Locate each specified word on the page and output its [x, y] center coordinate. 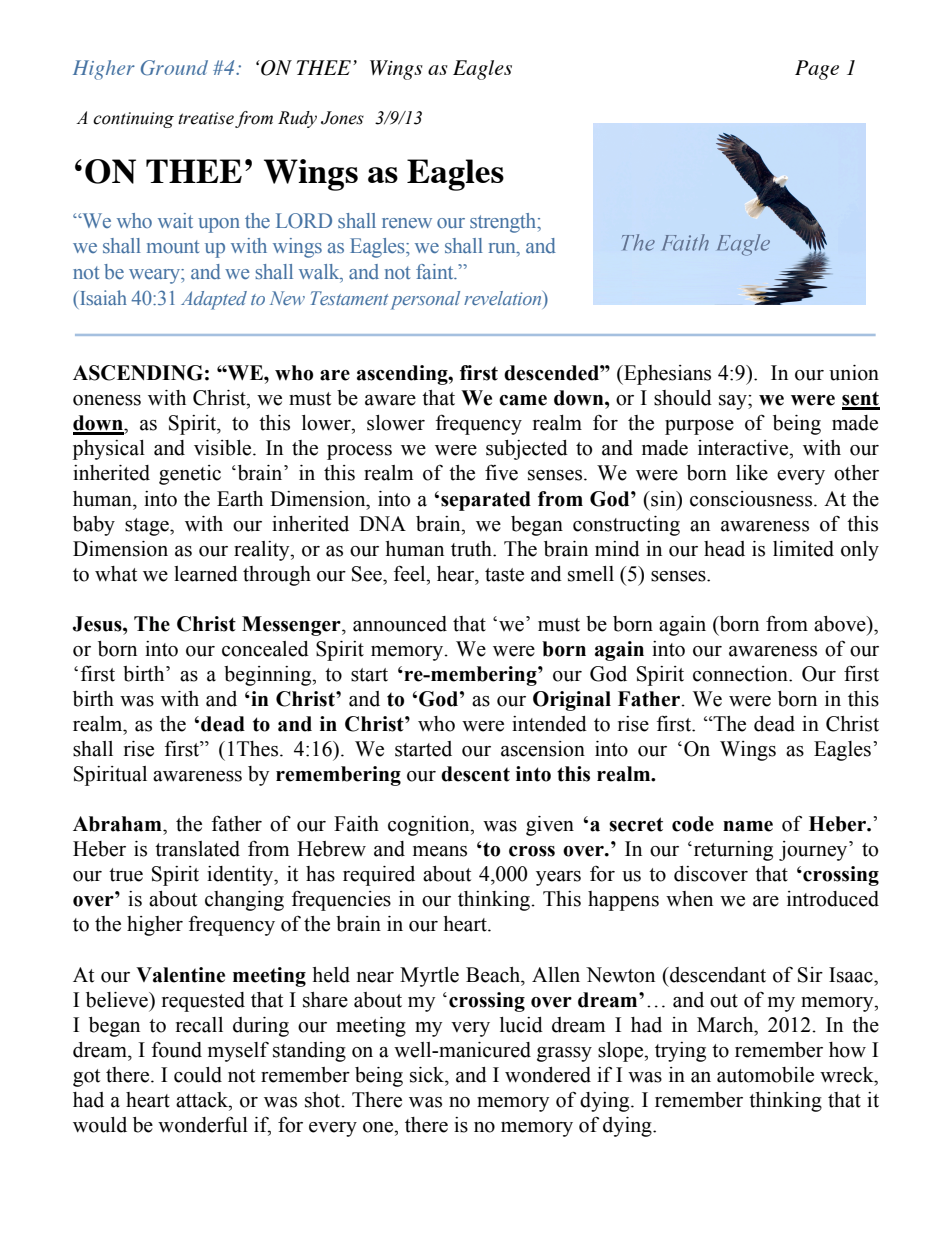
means [440, 851]
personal [425, 300]
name [748, 826]
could [198, 1075]
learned [206, 574]
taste [504, 575]
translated [197, 849]
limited [803, 549]
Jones [342, 118]
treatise [206, 118]
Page [817, 70]
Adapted [214, 300]
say [734, 402]
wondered [548, 1075]
